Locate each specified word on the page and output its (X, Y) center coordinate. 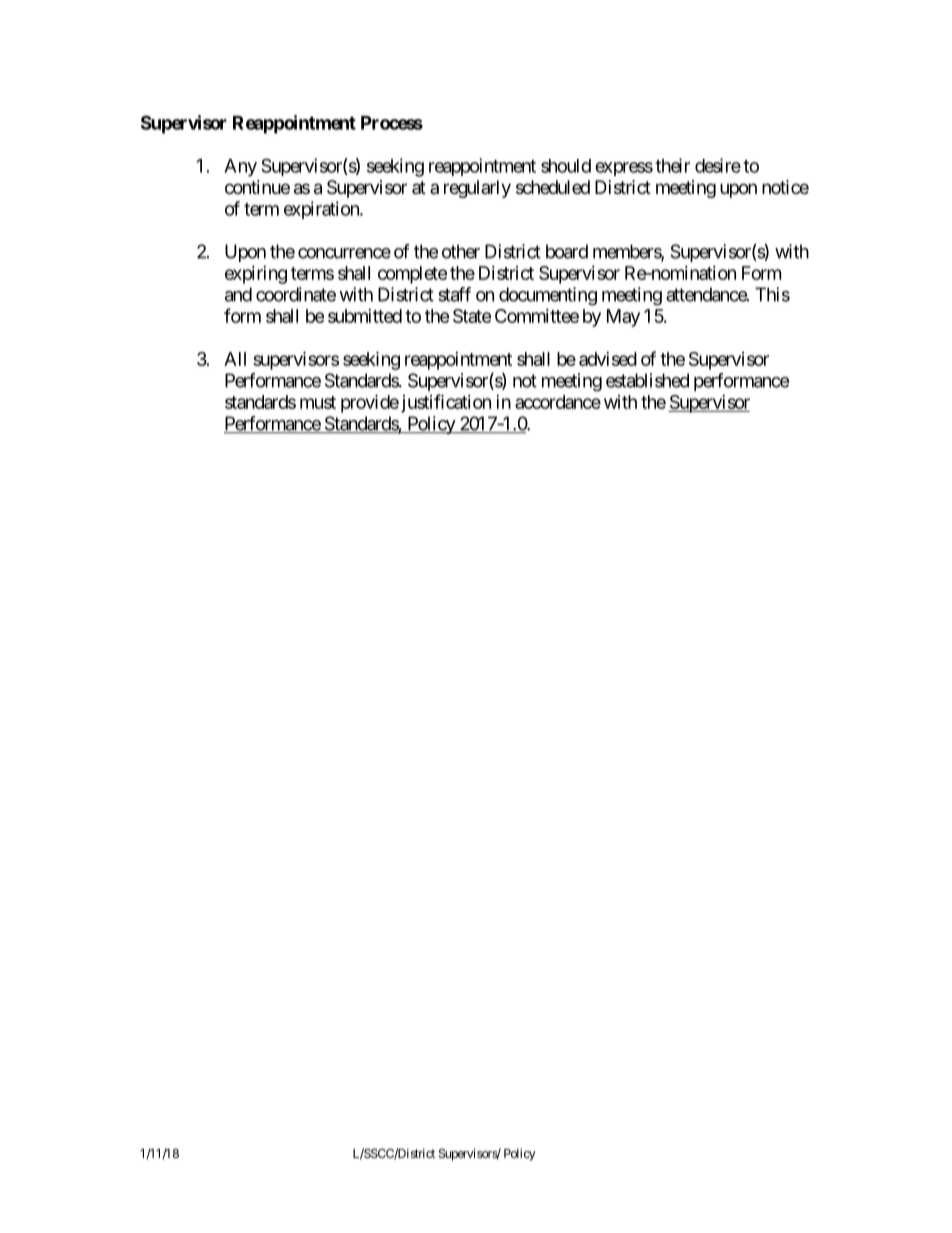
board (567, 251)
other (461, 251)
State (472, 316)
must (318, 402)
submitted (365, 316)
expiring (256, 275)
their (672, 165)
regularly (477, 189)
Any (240, 168)
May (623, 318)
